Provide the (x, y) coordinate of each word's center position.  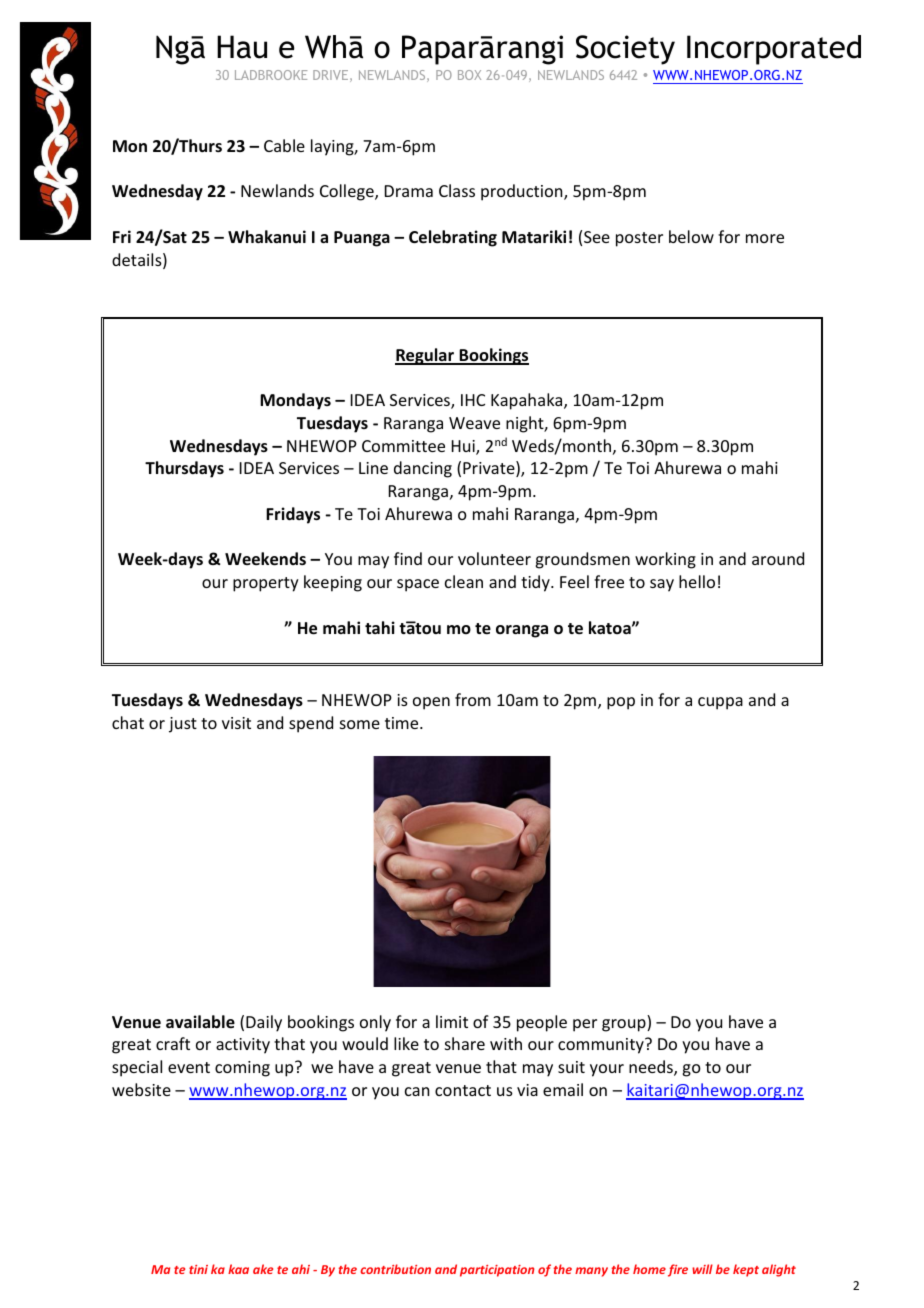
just (183, 725)
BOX (469, 75)
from (473, 699)
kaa (238, 1269)
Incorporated (774, 50)
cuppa (720, 703)
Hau (242, 47)
